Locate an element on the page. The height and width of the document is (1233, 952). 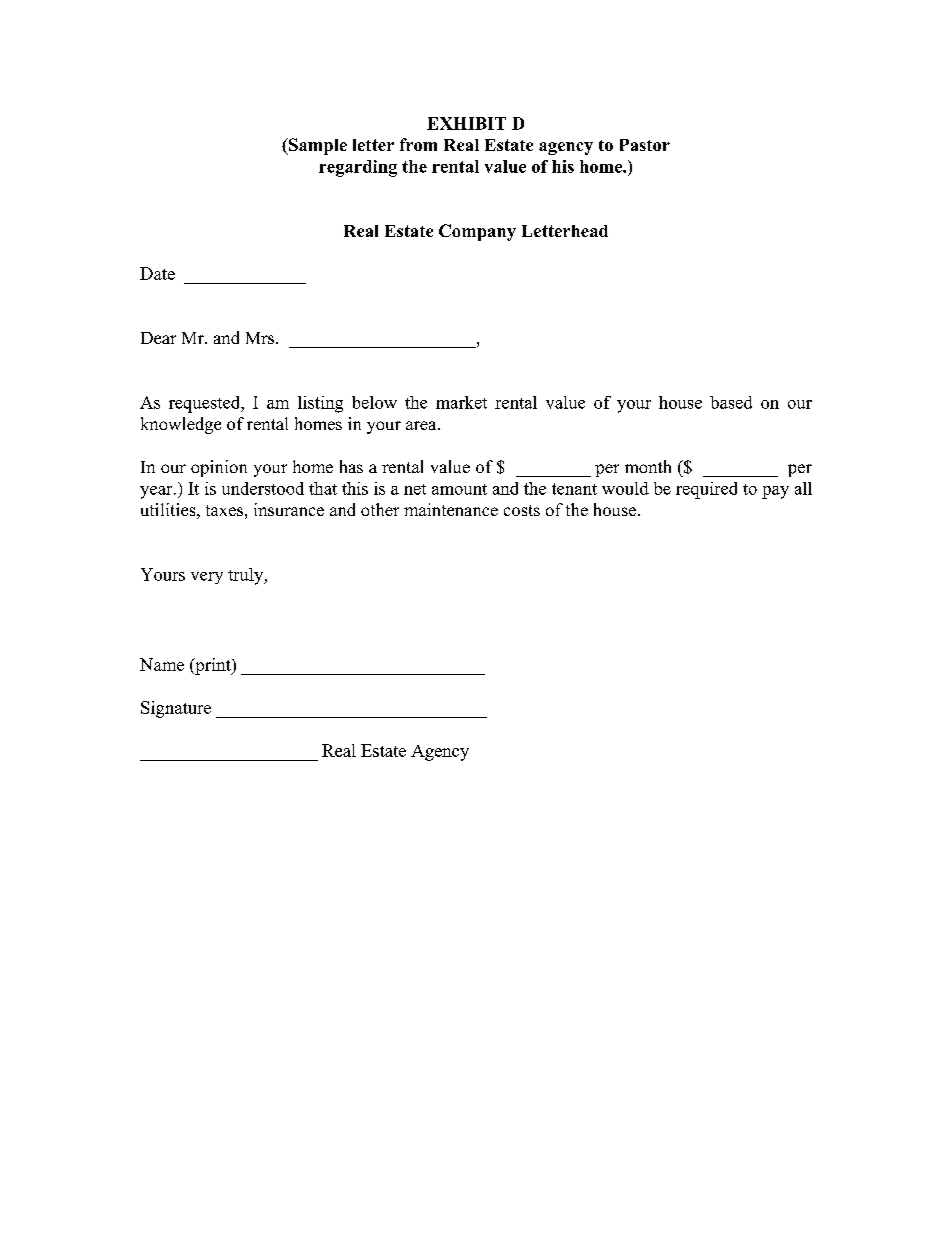
required is located at coordinates (706, 490).
